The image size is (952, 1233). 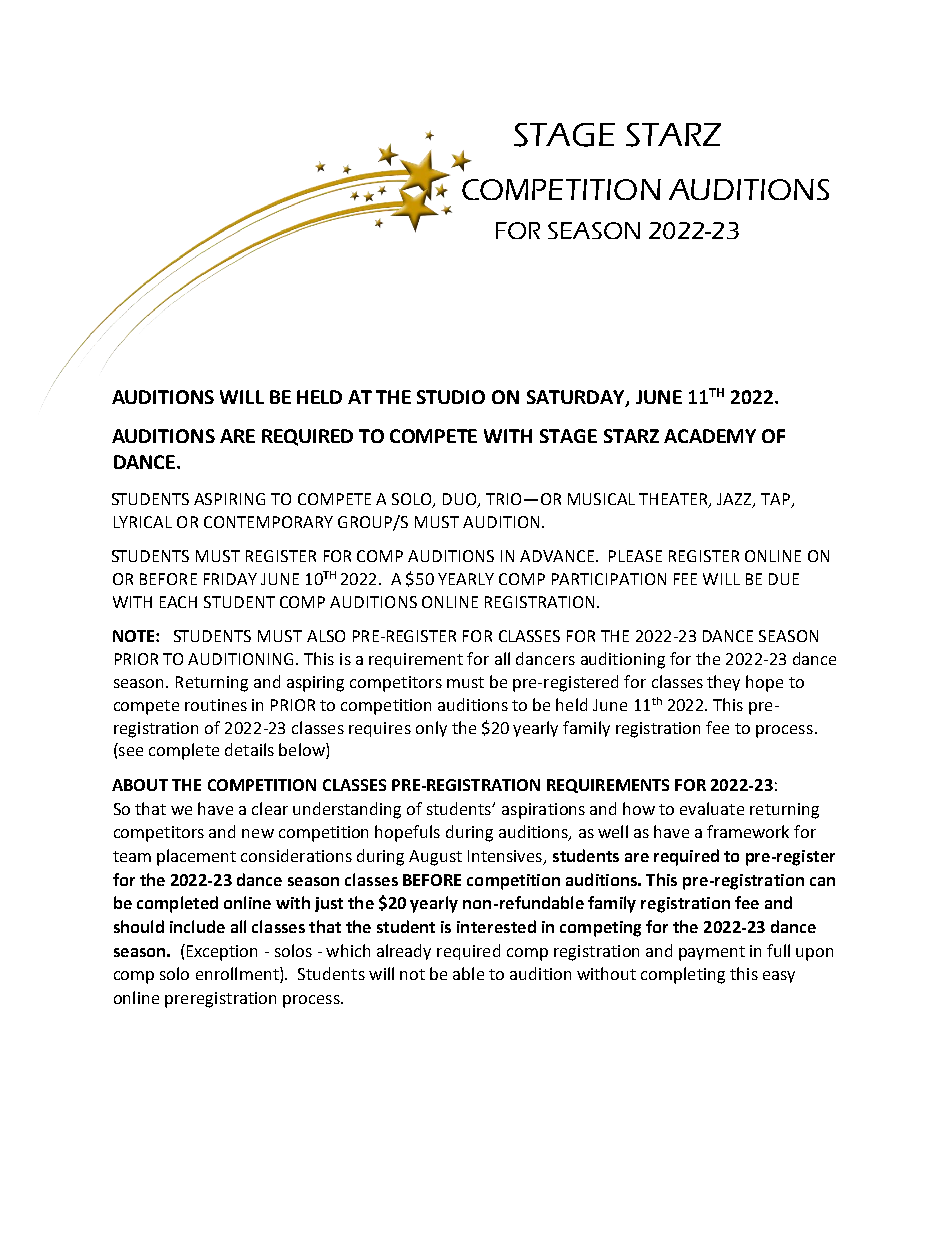 What do you see at coordinates (258, 833) in the screenshot?
I see `new` at bounding box center [258, 833].
